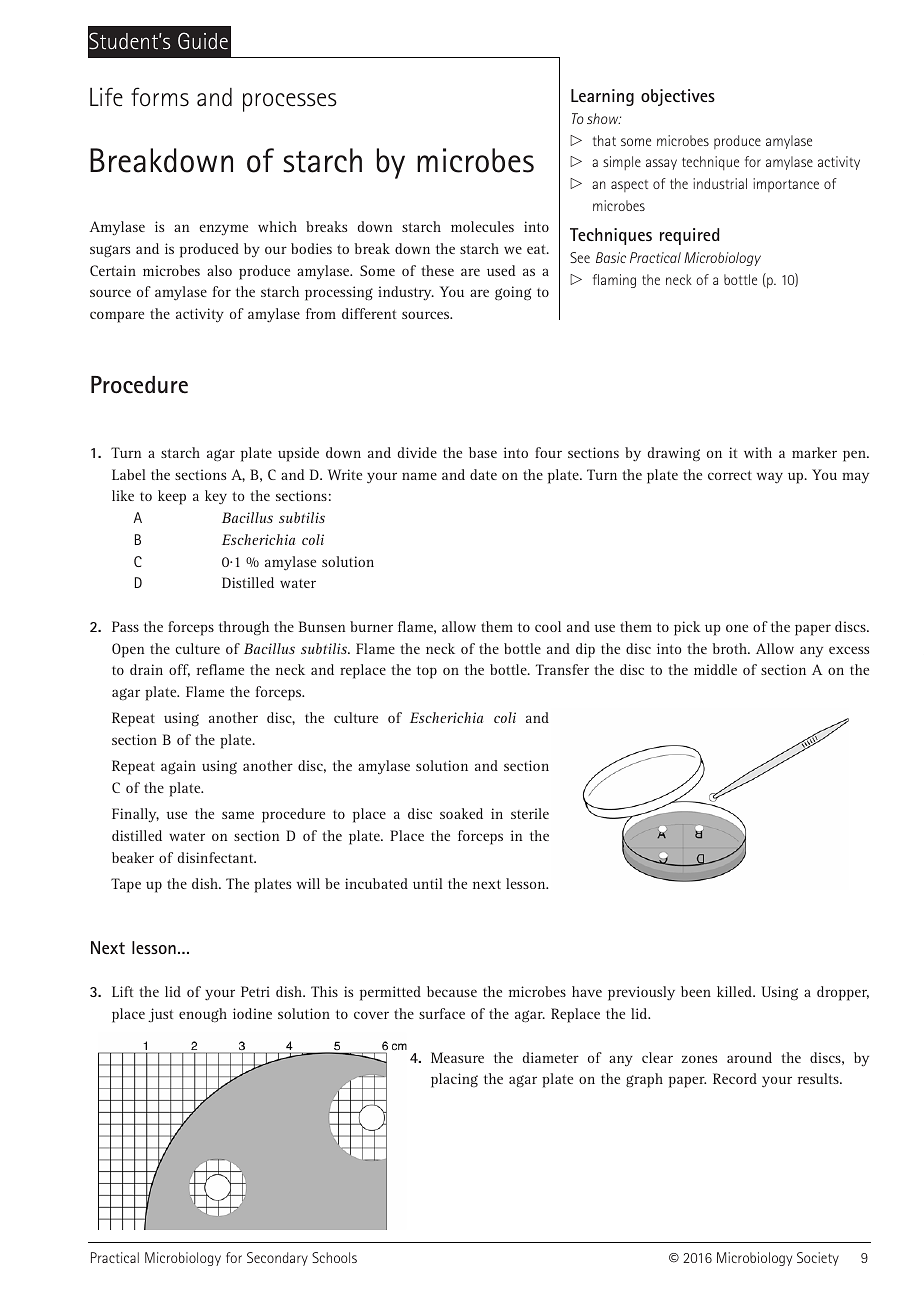 Image resolution: width=924 pixels, height=1308 pixels. I want to click on disinfectant, so click(217, 857).
